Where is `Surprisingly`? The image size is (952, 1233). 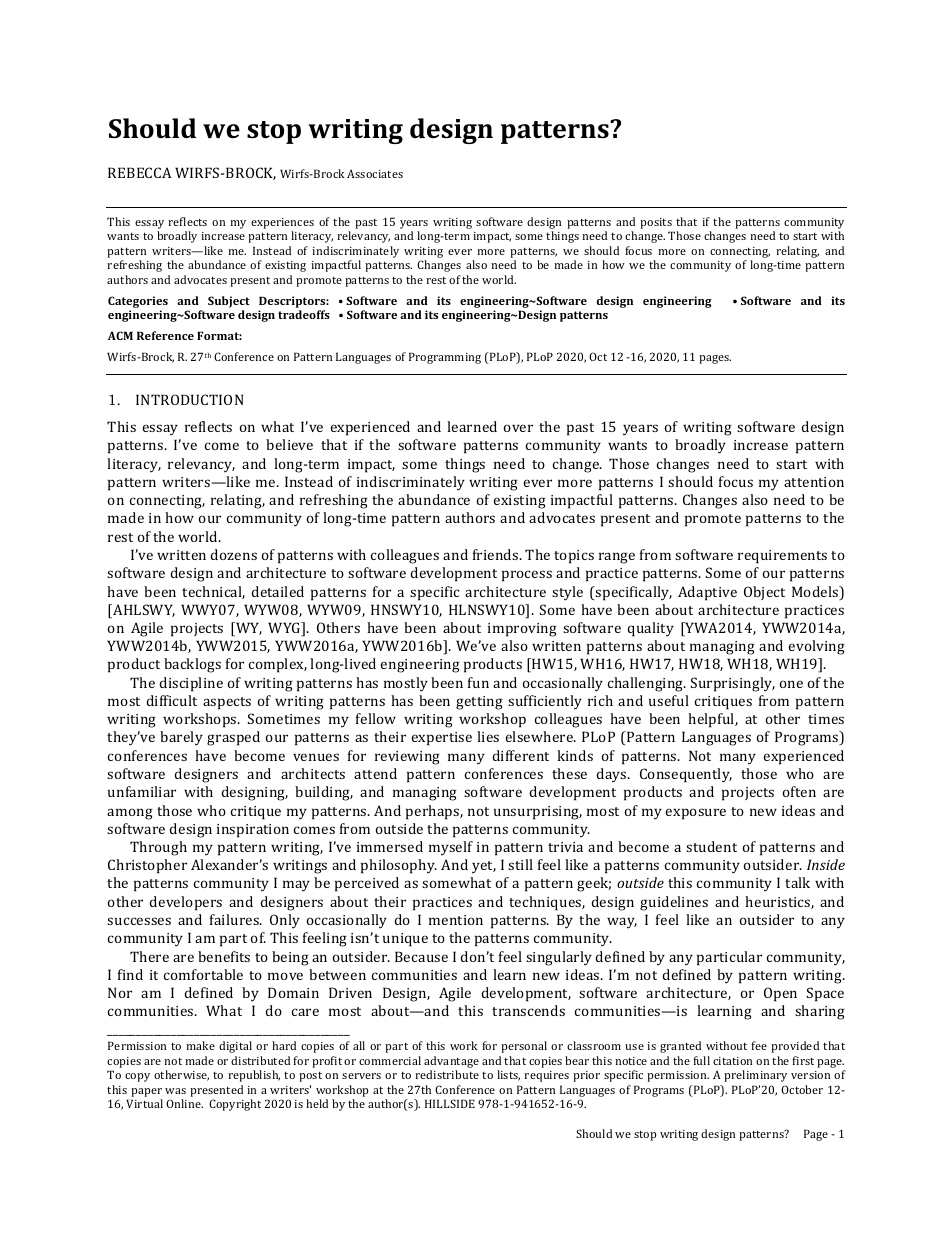
Surprisingly is located at coordinates (733, 684).
